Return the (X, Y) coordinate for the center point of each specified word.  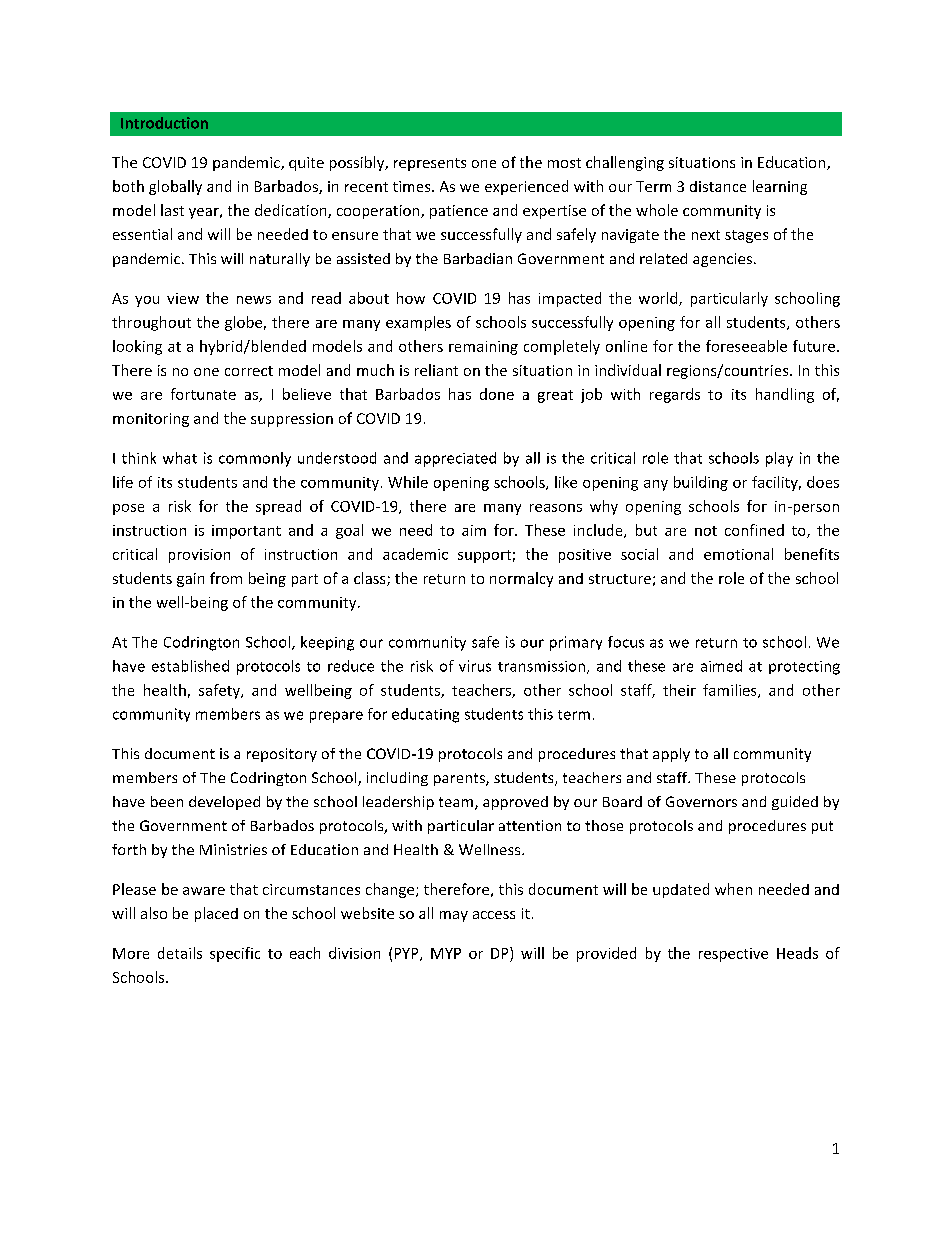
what (180, 458)
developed (224, 803)
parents (460, 779)
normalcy (521, 579)
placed (216, 914)
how (411, 298)
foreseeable (746, 346)
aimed (721, 666)
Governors (701, 801)
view (183, 298)
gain (190, 580)
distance (718, 186)
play (779, 459)
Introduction (164, 123)
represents (430, 164)
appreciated (455, 459)
